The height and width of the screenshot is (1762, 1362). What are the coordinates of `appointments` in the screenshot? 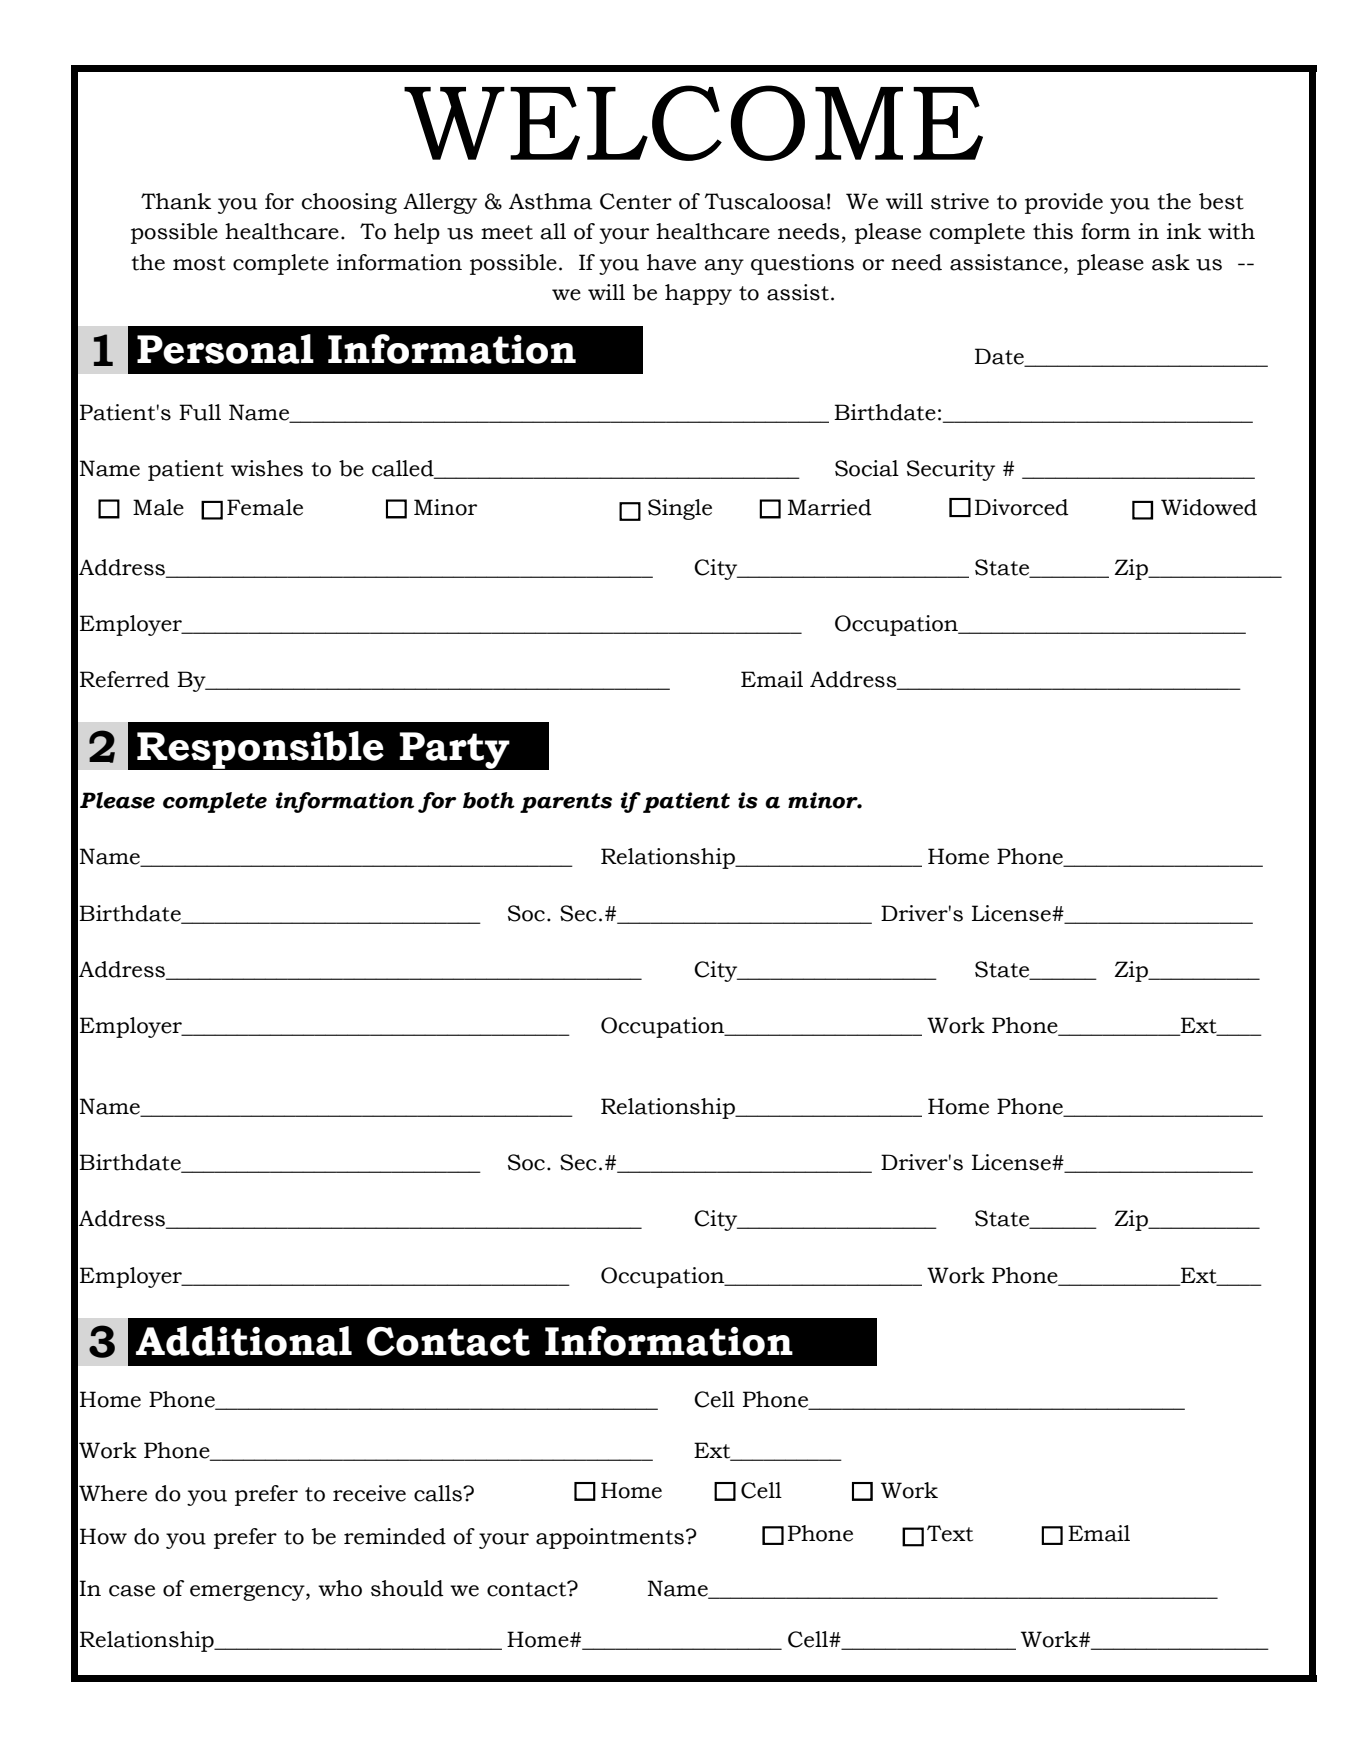 It's located at (610, 1538).
